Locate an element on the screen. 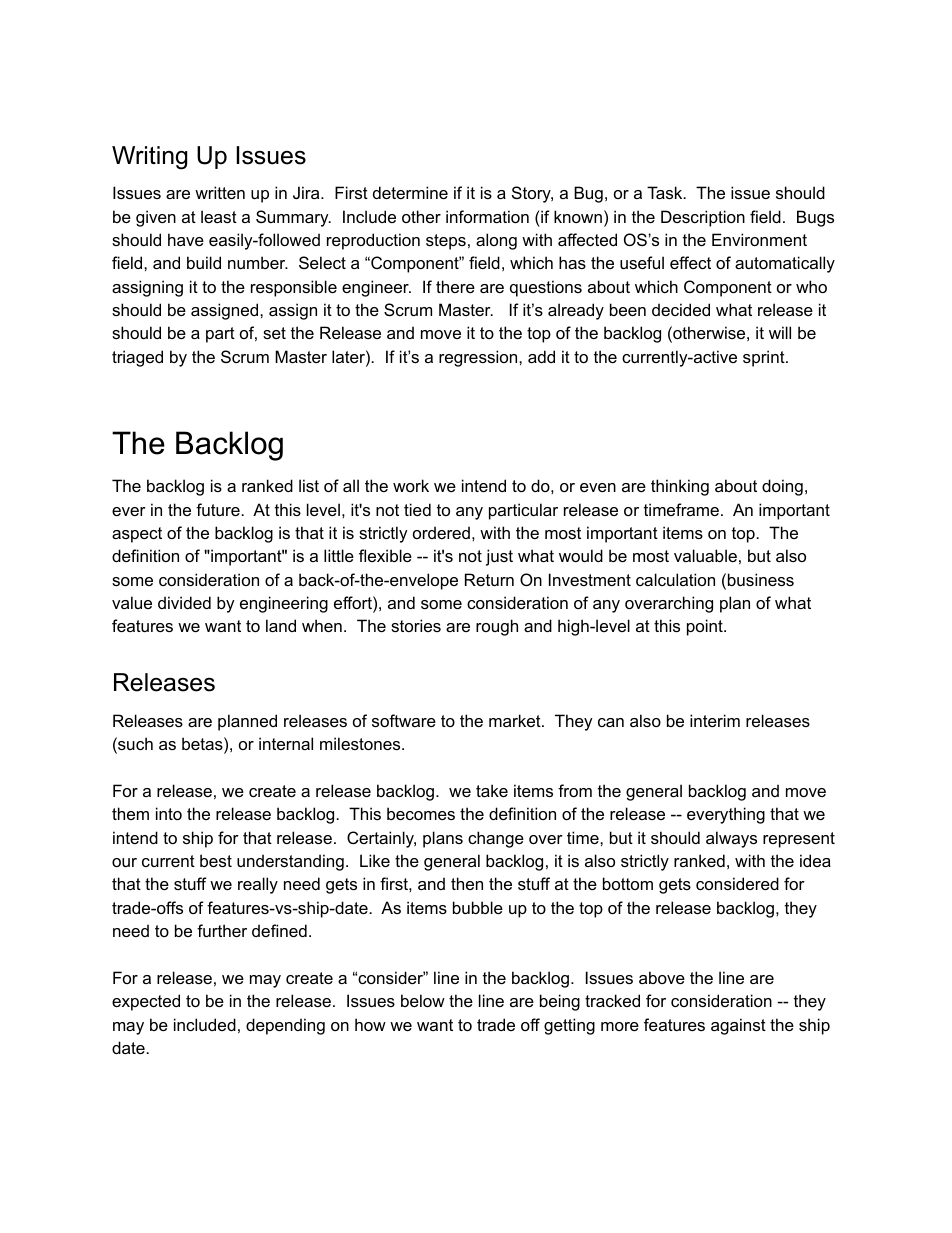 Image resolution: width=952 pixels, height=1233 pixels. Description is located at coordinates (703, 218).
